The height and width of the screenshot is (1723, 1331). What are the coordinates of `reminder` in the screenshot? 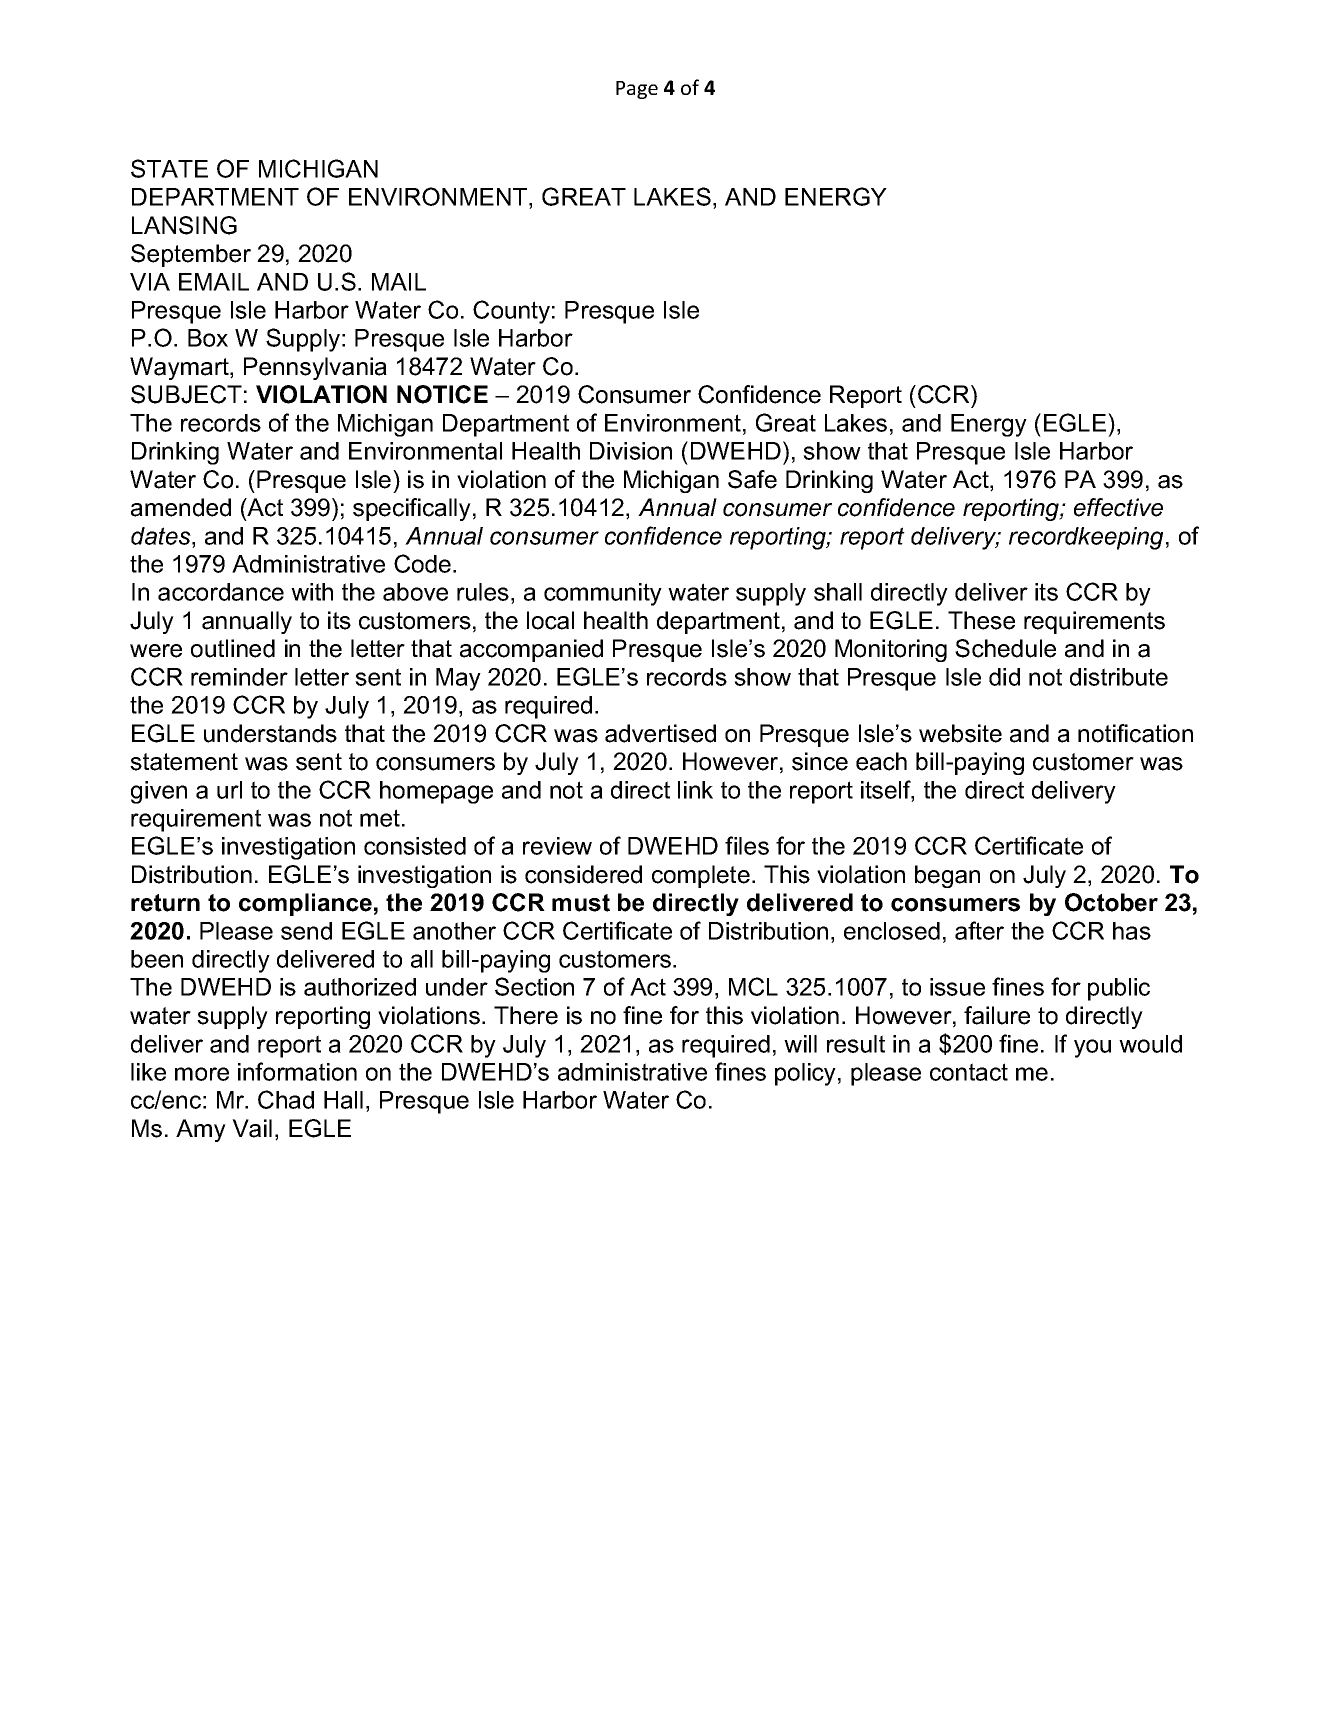 It's located at (239, 677).
